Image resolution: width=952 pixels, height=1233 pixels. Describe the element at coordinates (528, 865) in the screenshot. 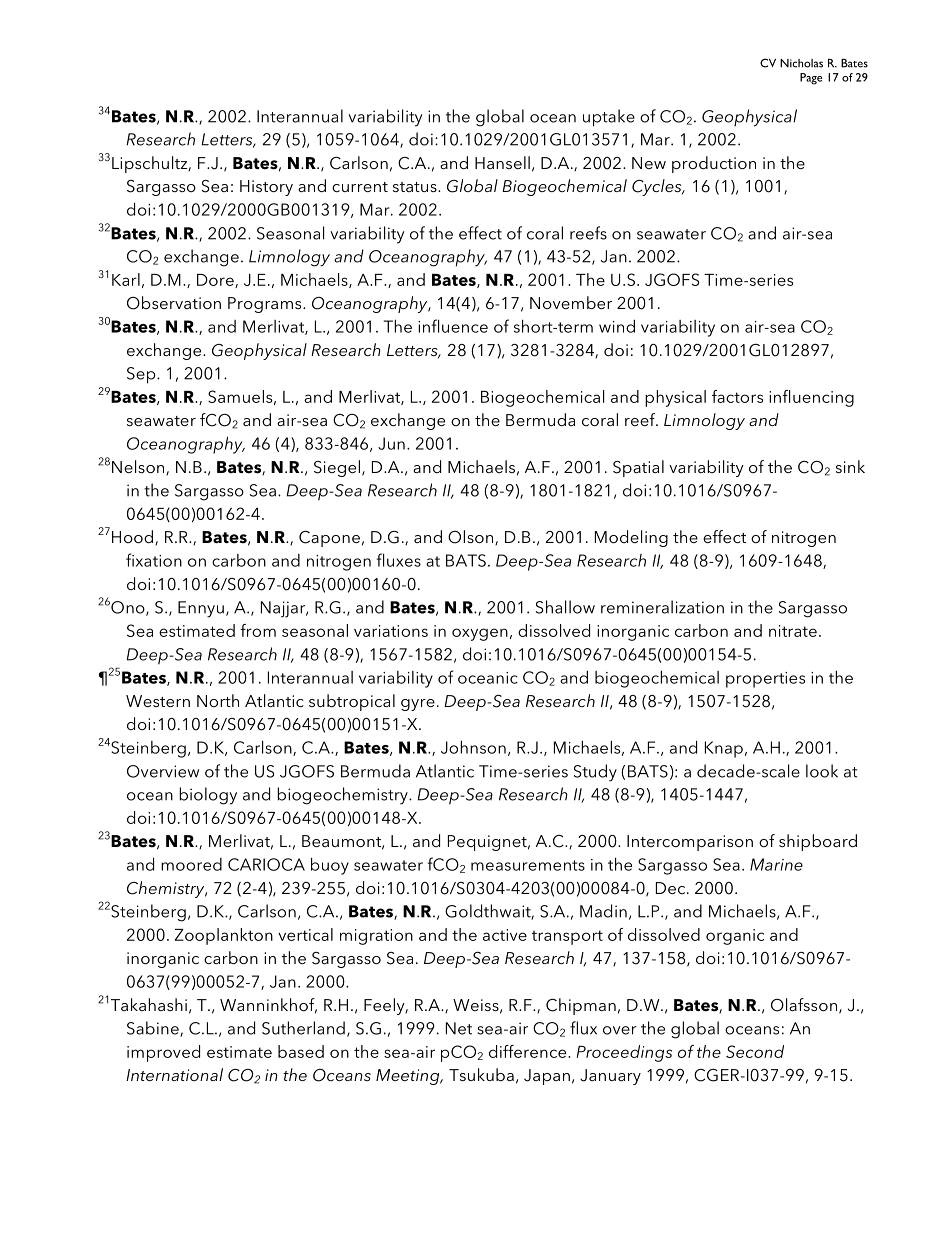

I see `measurements` at that location.
